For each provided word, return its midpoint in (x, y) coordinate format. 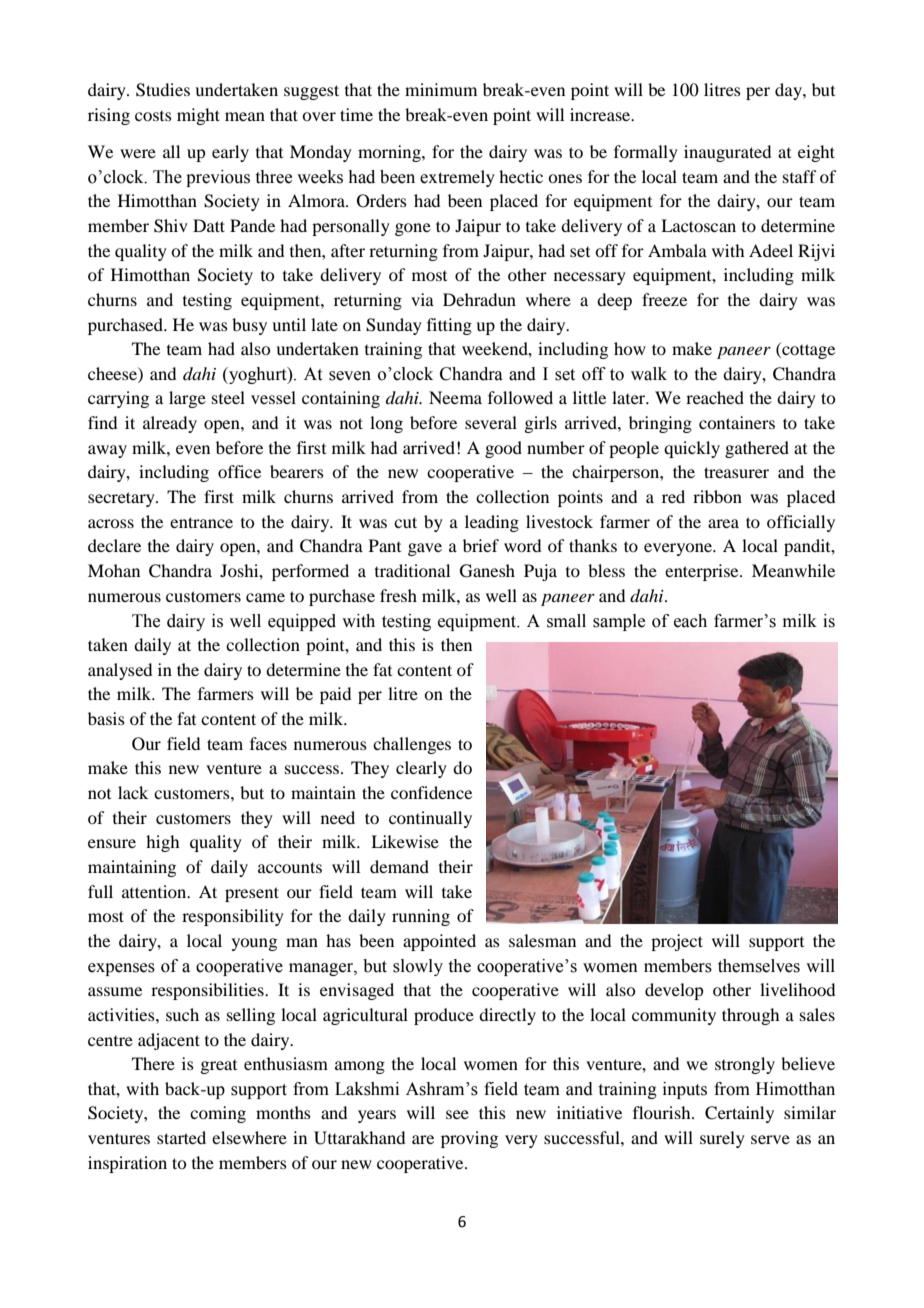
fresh (398, 595)
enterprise (703, 572)
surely (722, 1139)
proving (469, 1139)
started (181, 1137)
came (265, 597)
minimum (441, 89)
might (198, 116)
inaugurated (727, 153)
